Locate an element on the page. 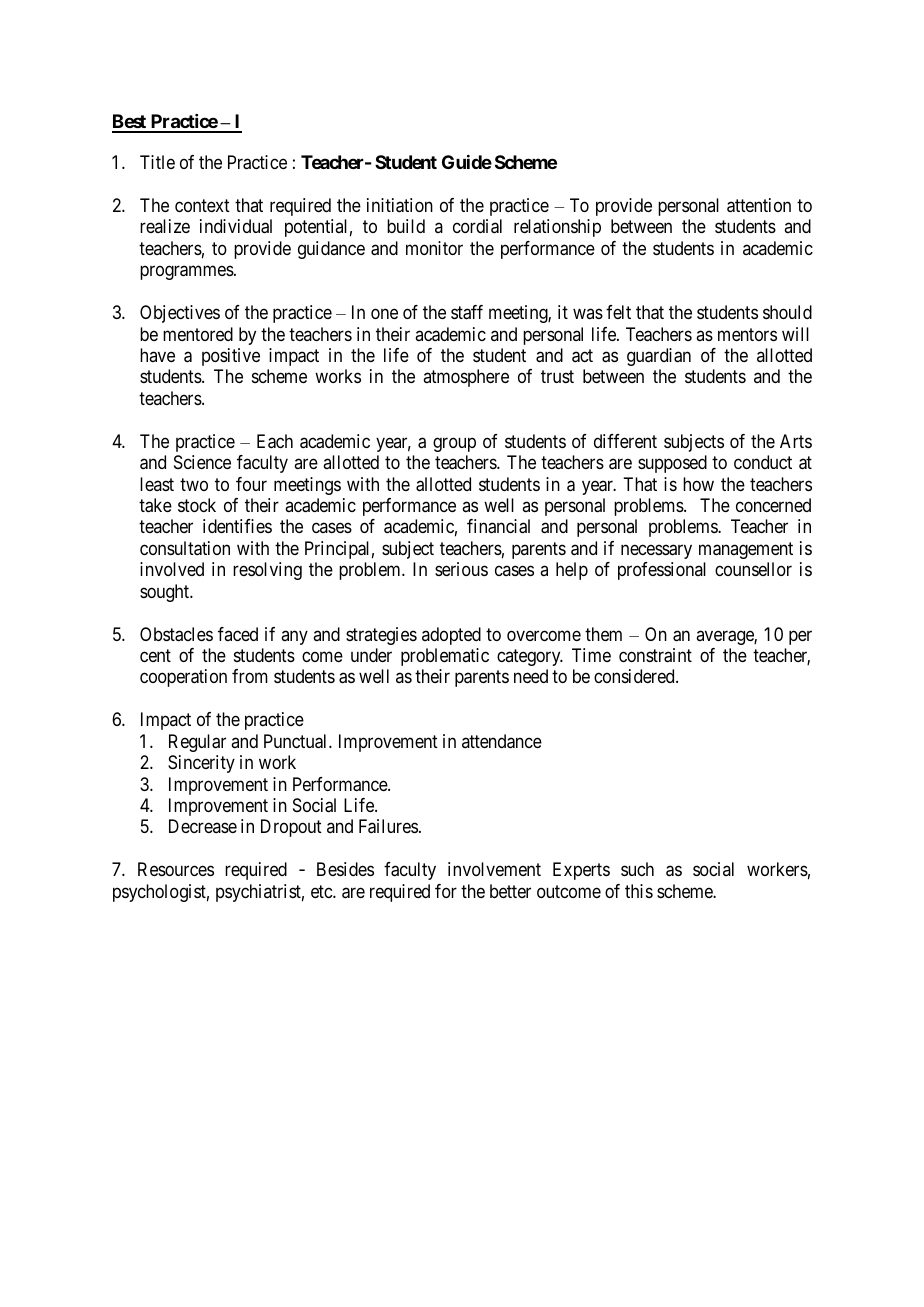 The height and width of the document is (1307, 924). adopted is located at coordinates (451, 636).
